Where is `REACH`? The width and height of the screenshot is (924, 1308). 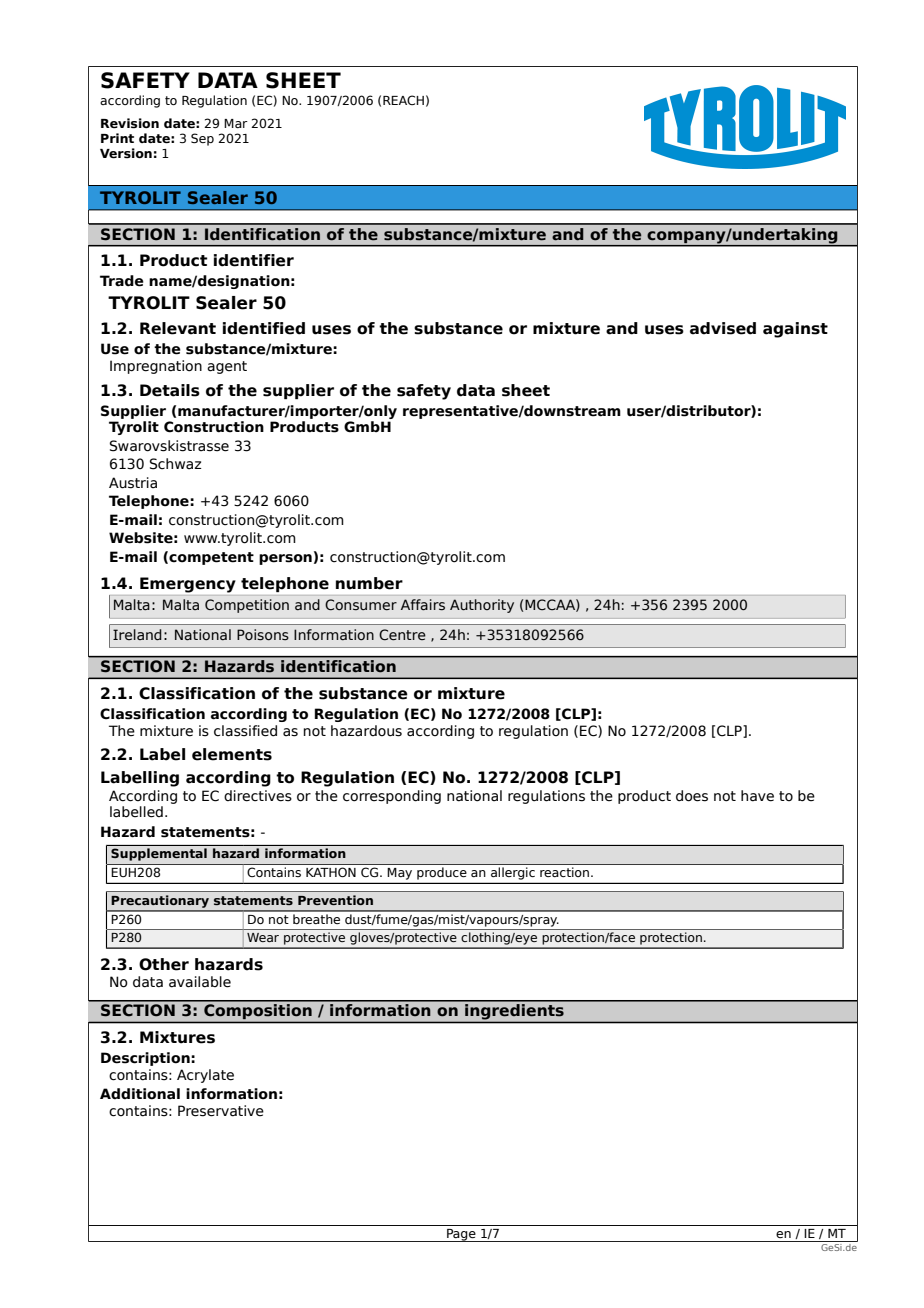
REACH is located at coordinates (403, 100).
